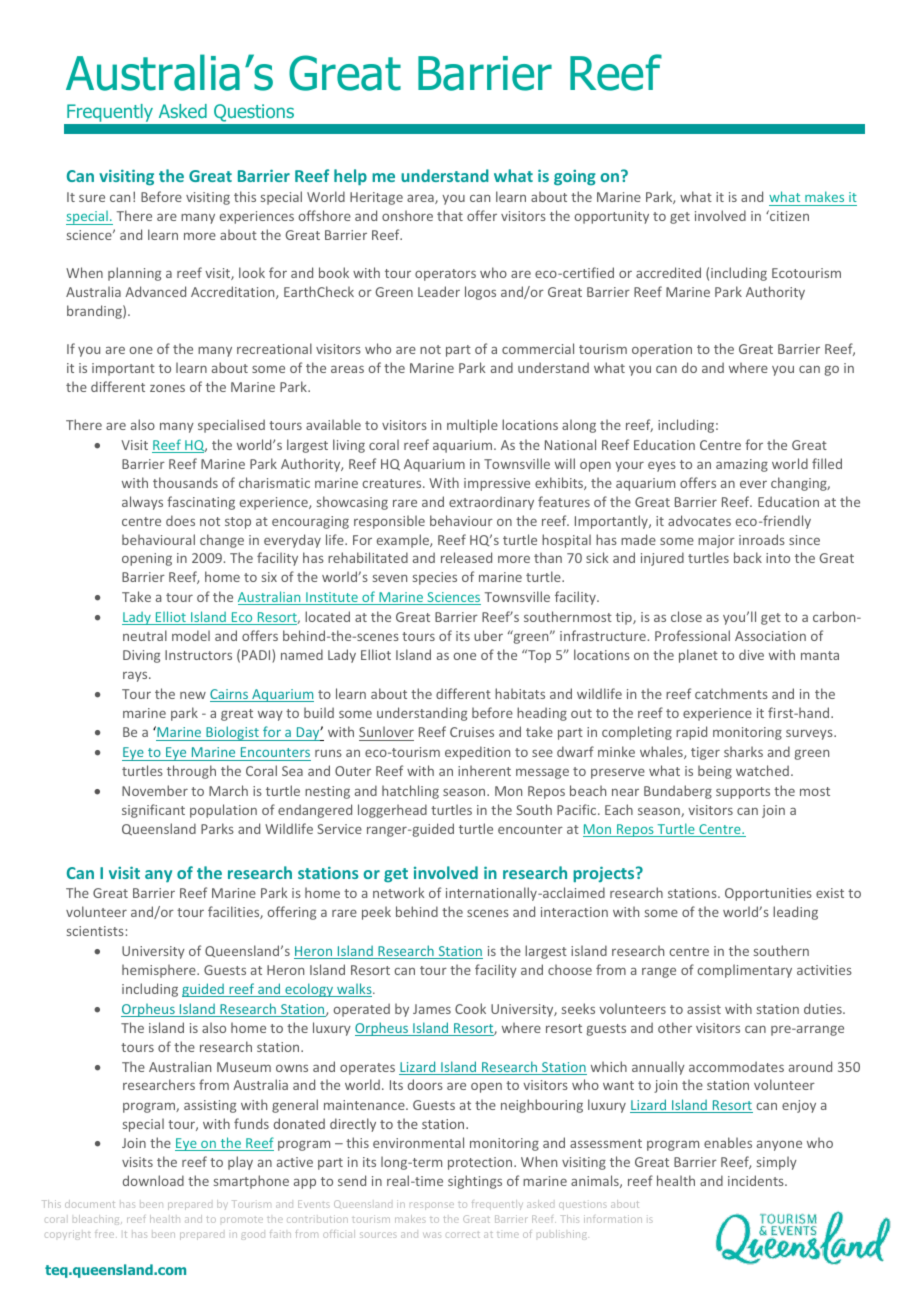 The height and width of the page is (1308, 924). What do you see at coordinates (450, 215) in the page?
I see `that` at bounding box center [450, 215].
